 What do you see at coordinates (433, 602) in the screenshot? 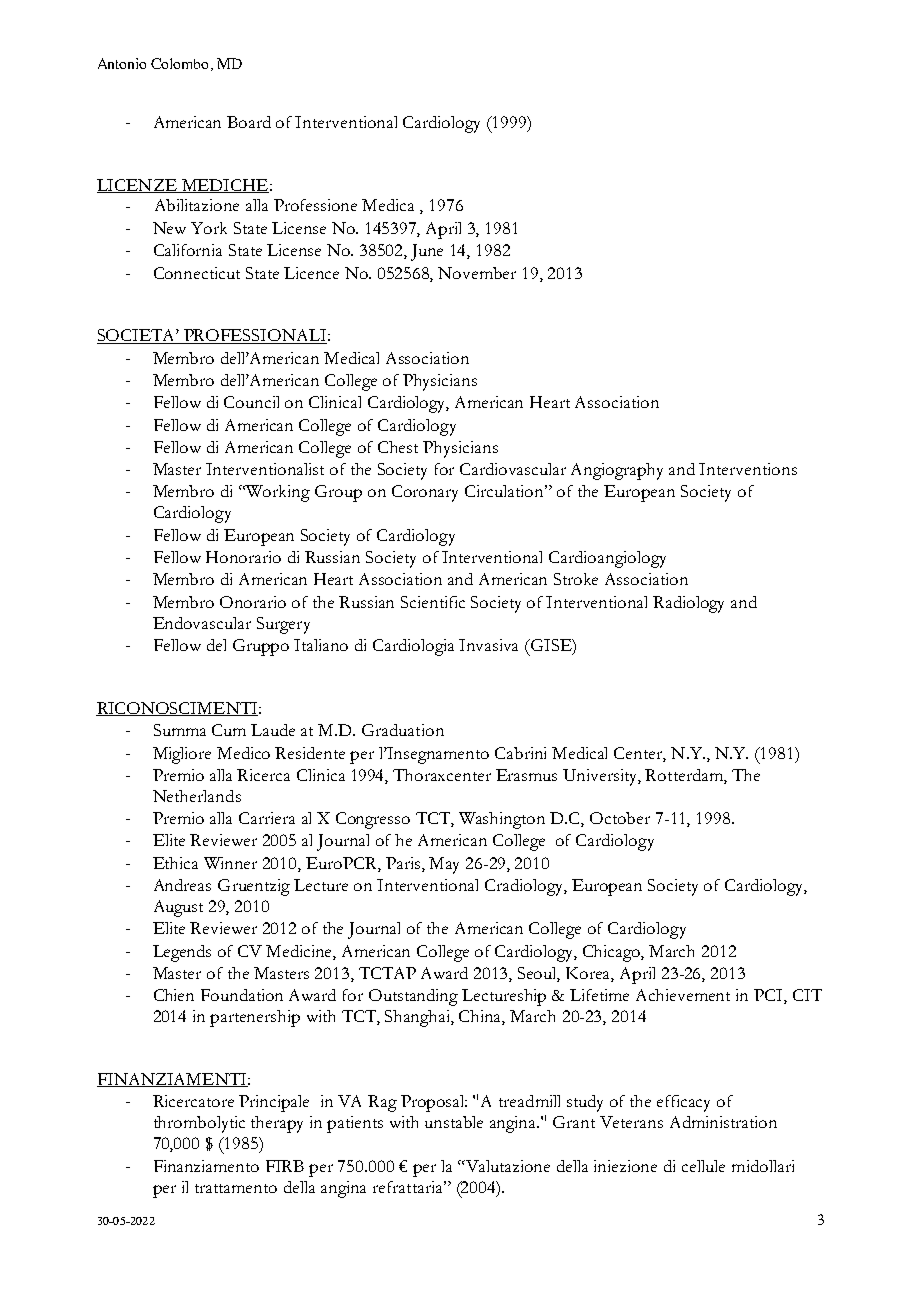
I see `Scientific` at bounding box center [433, 602].
